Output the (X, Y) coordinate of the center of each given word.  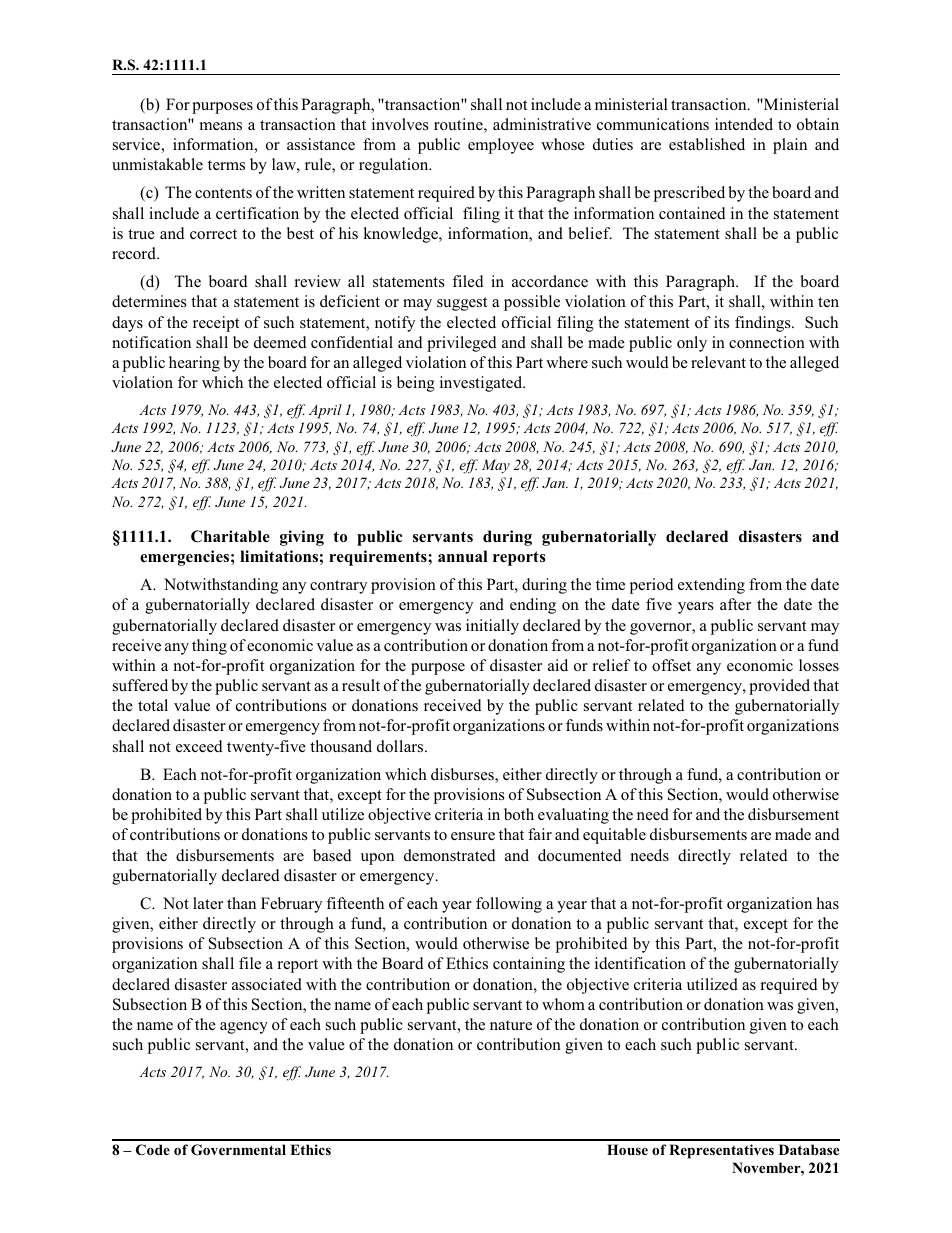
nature (511, 1025)
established (707, 144)
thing (209, 647)
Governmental (238, 1150)
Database (809, 1149)
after (735, 604)
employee (501, 146)
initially (492, 627)
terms (226, 165)
